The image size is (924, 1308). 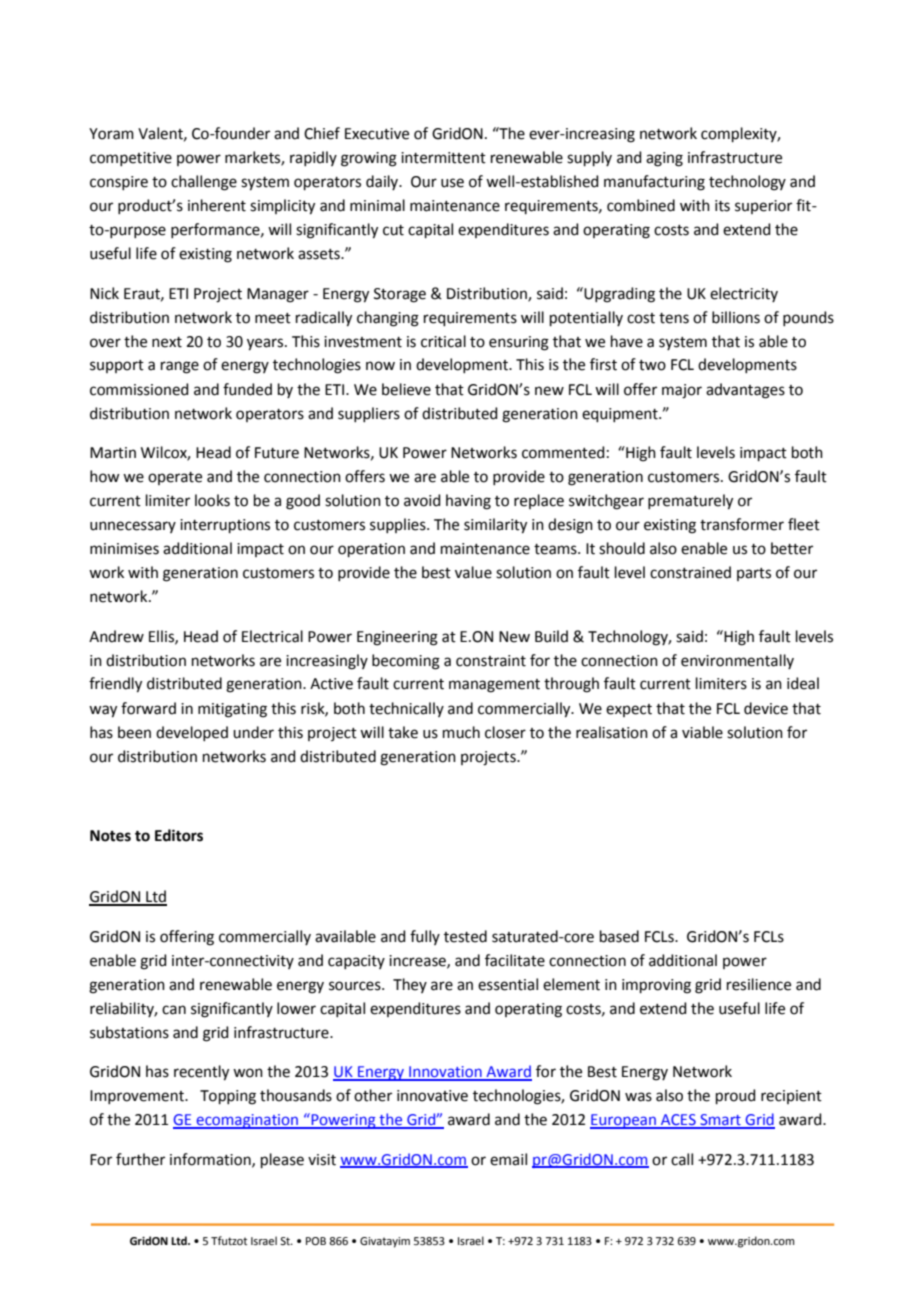 What do you see at coordinates (228, 1097) in the screenshot?
I see `Topping` at bounding box center [228, 1097].
